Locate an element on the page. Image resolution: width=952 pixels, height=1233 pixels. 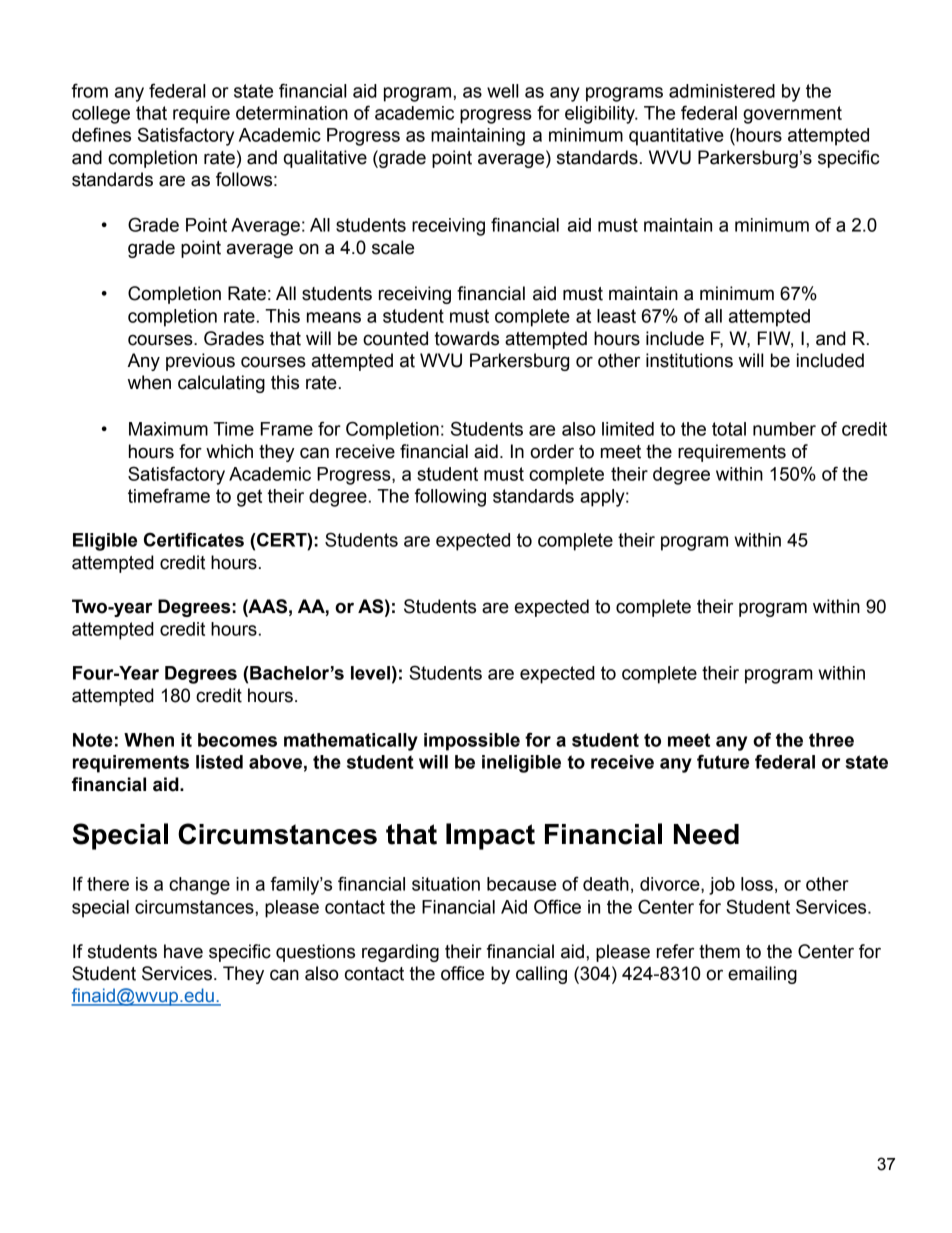
level is located at coordinates (370, 673).
